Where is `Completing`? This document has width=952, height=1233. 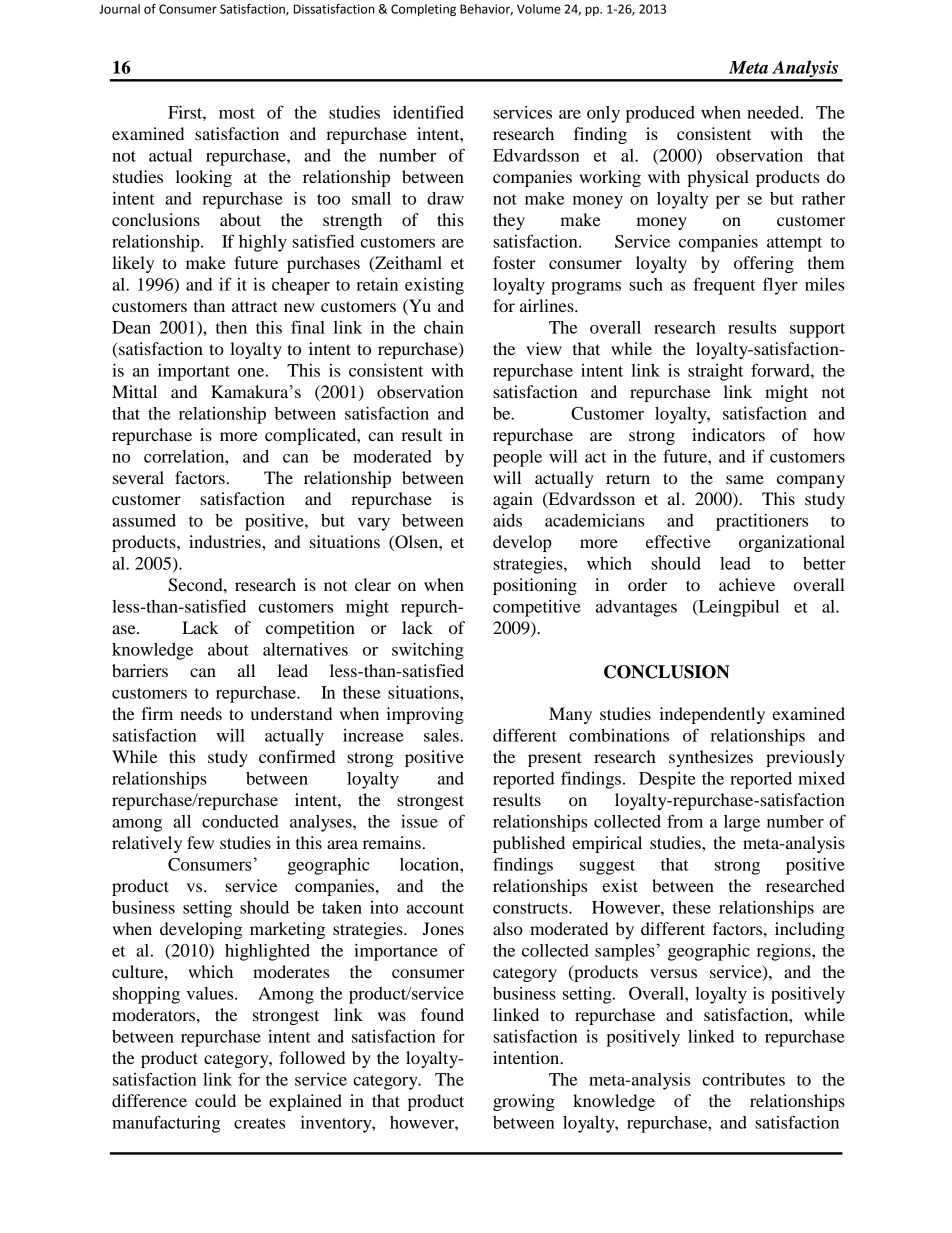
Completing is located at coordinates (423, 10).
